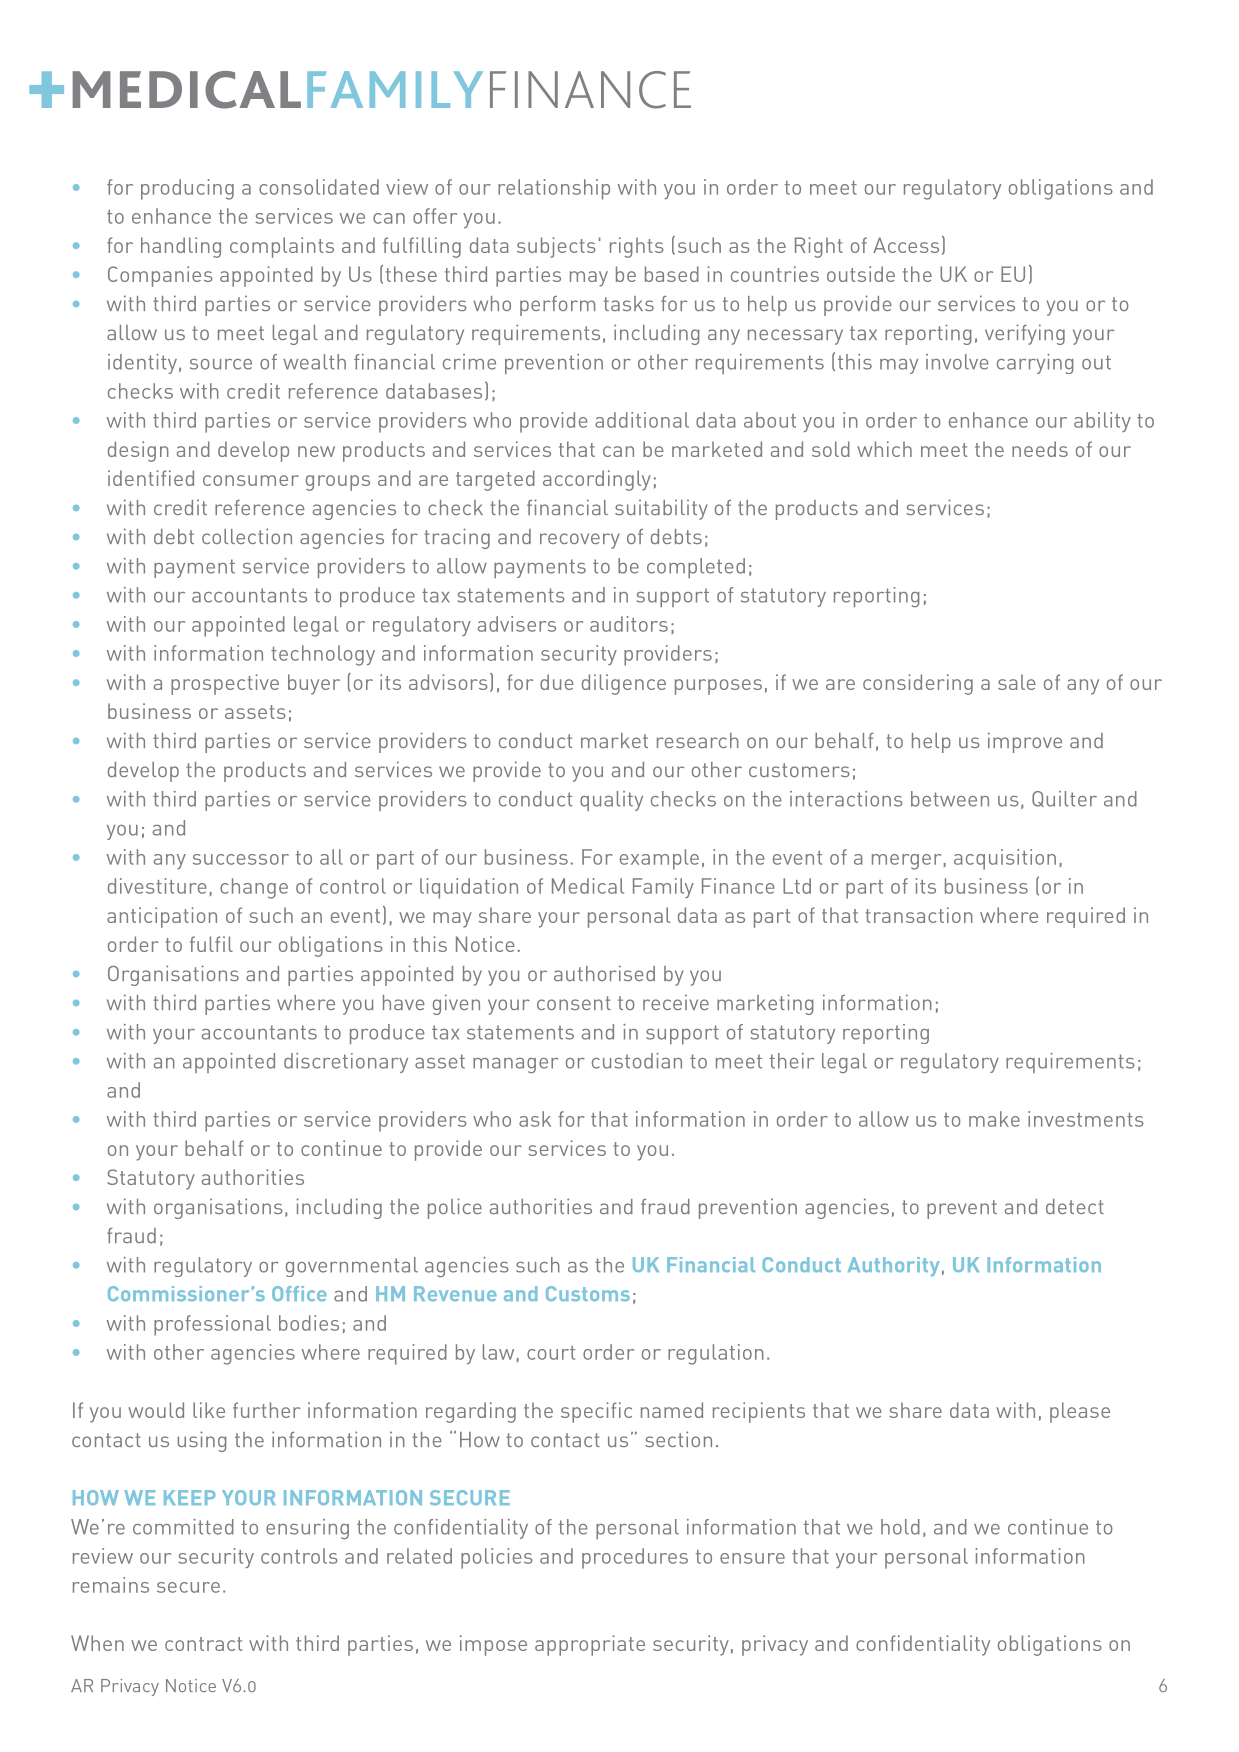 The height and width of the screenshot is (1752, 1239). Describe the element at coordinates (346, 1063) in the screenshot. I see `discretionary` at that location.
